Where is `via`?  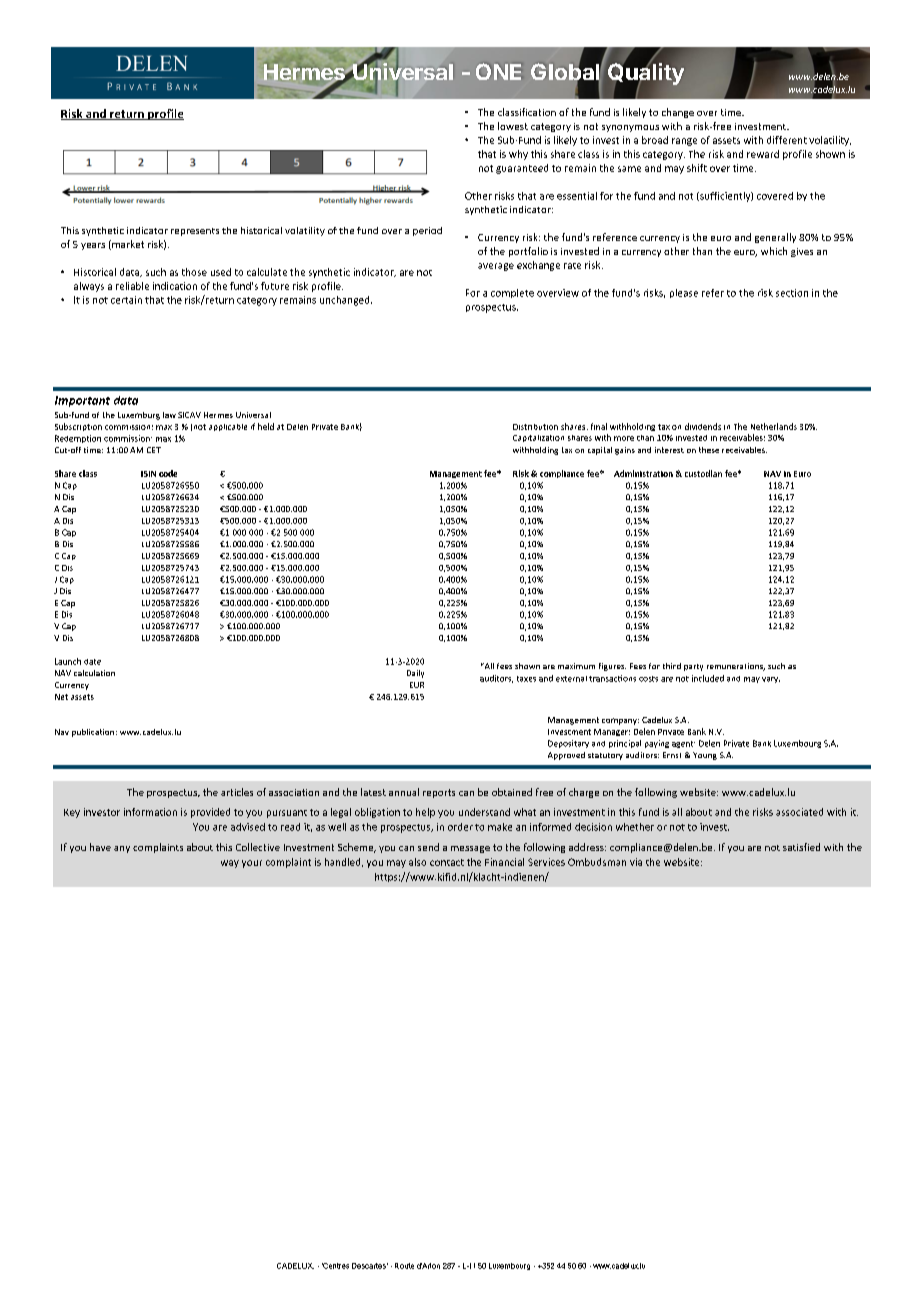 via is located at coordinates (636, 862).
